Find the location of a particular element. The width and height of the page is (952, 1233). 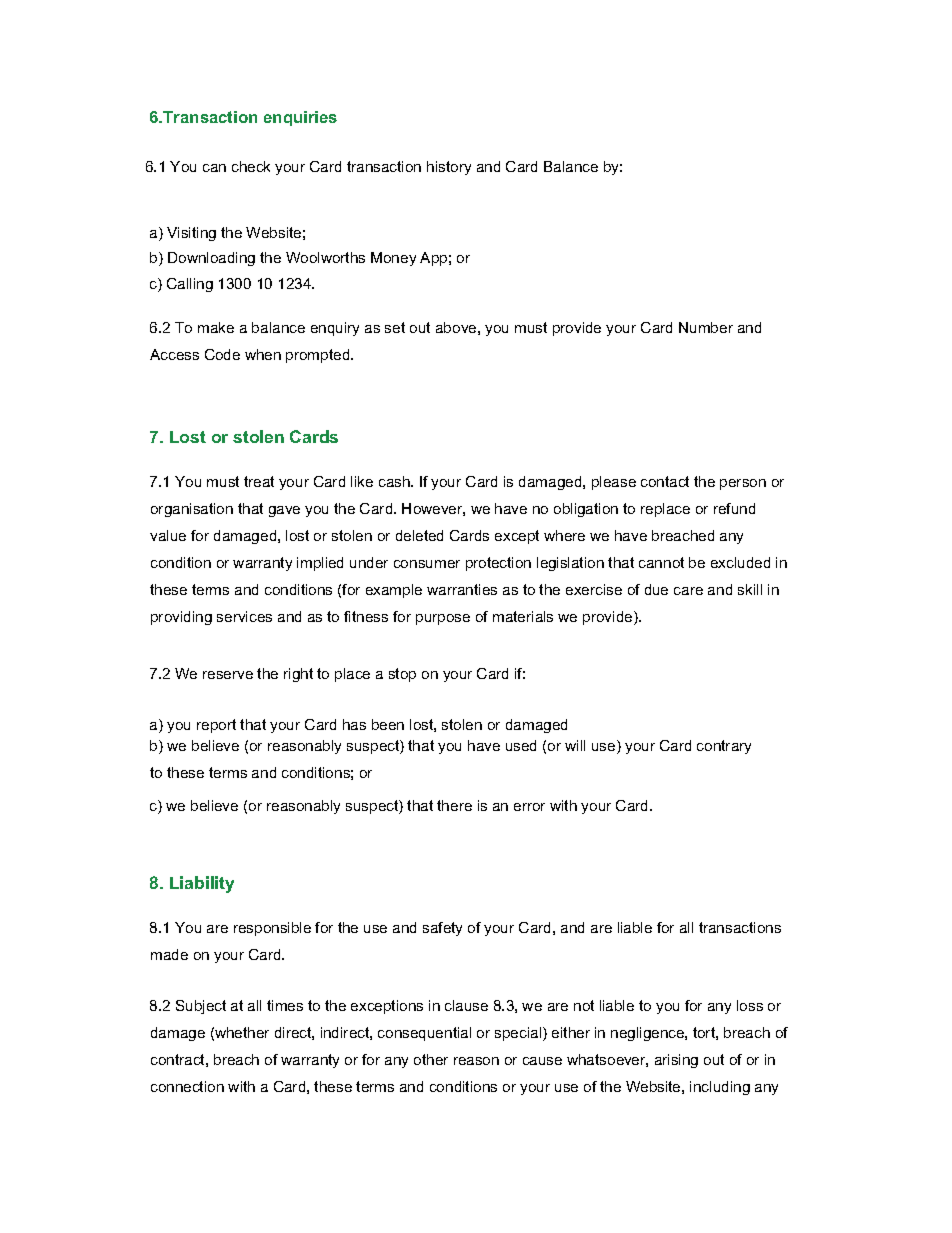

history is located at coordinates (449, 168).
